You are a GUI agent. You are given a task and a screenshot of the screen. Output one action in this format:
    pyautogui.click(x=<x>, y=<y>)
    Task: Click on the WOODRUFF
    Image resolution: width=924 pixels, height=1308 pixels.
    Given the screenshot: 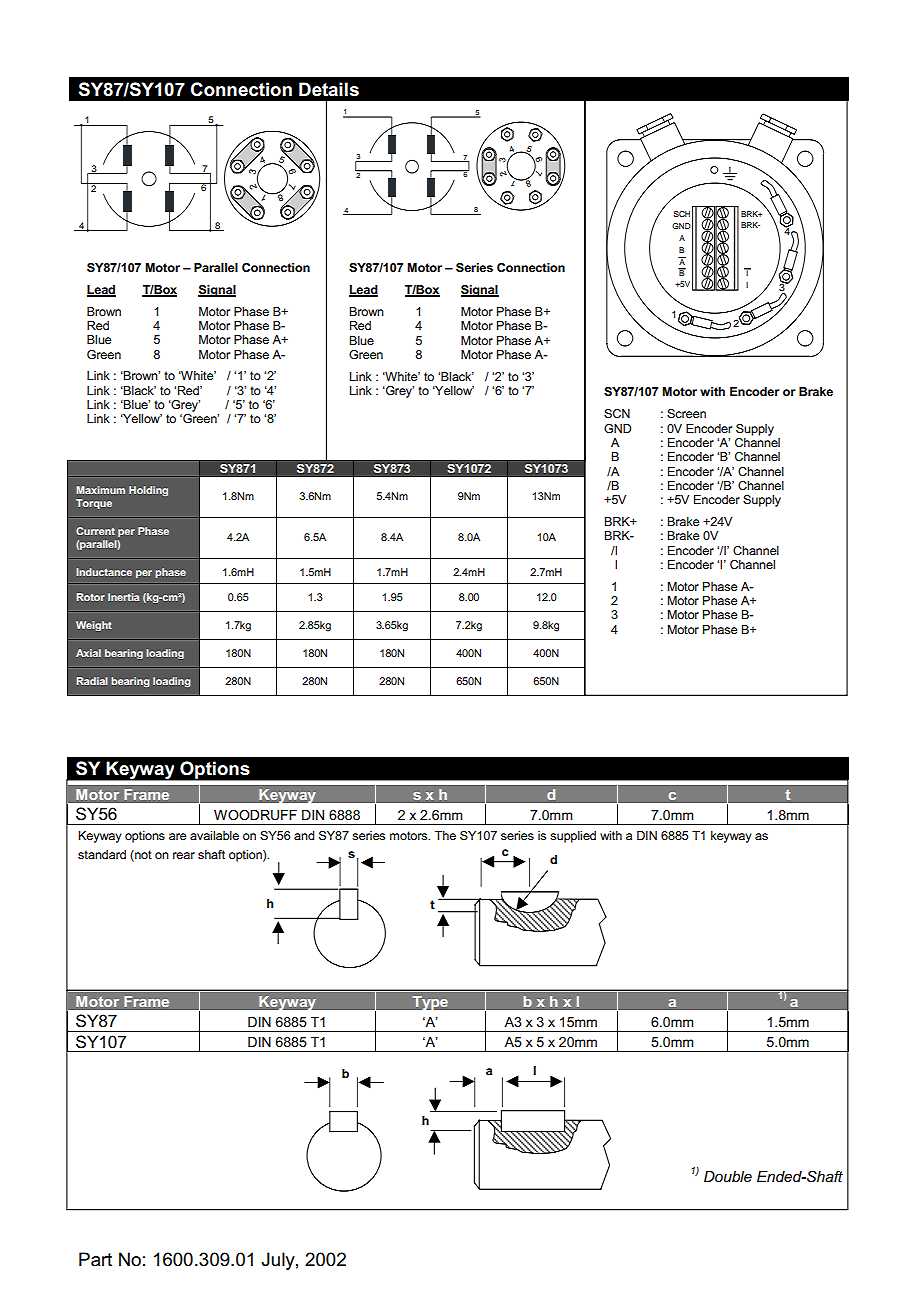 What is the action you would take?
    pyautogui.click(x=255, y=815)
